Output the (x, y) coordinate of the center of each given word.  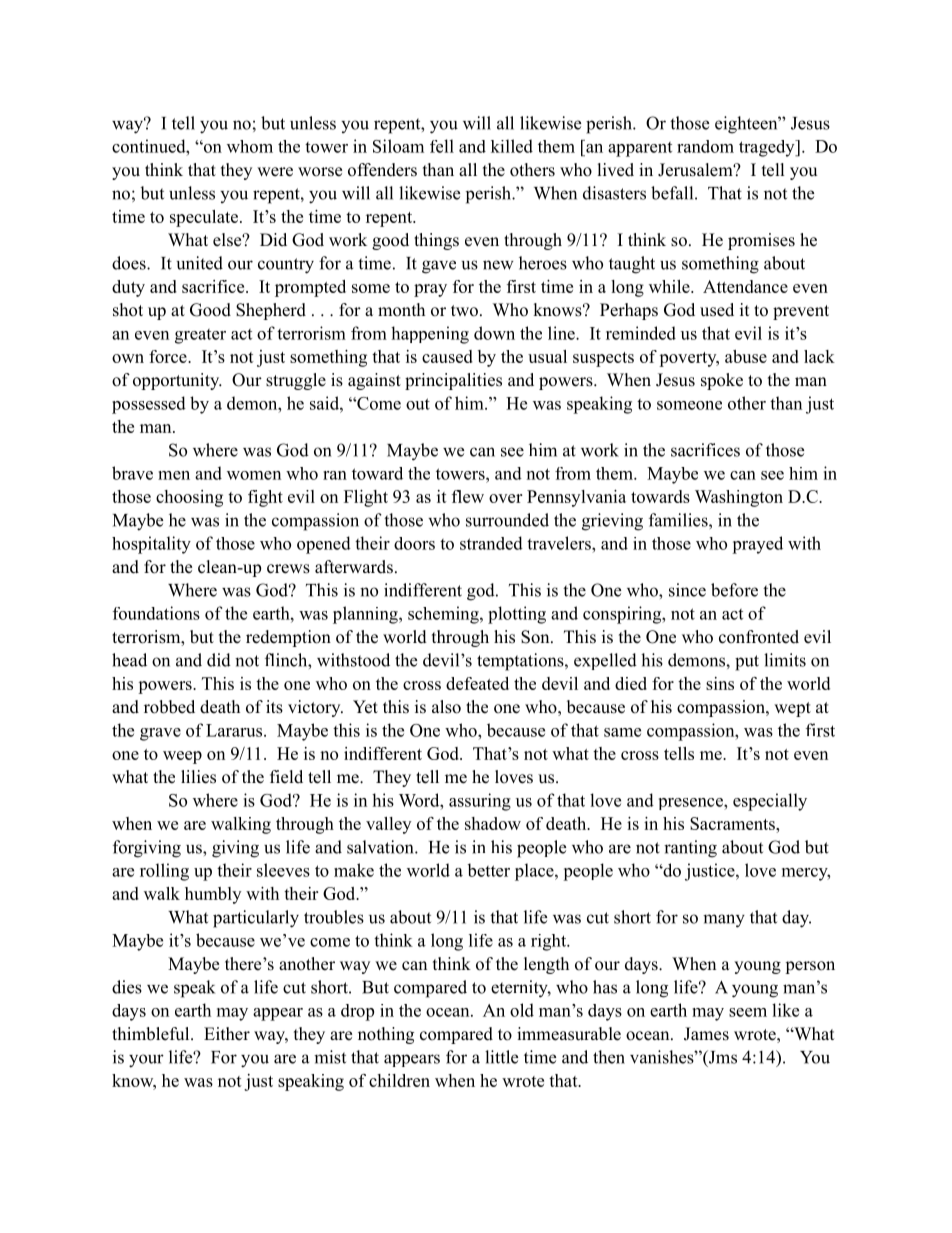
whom (250, 146)
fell (442, 146)
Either (227, 1034)
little (501, 1057)
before (734, 590)
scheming (444, 615)
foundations (156, 613)
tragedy (768, 148)
